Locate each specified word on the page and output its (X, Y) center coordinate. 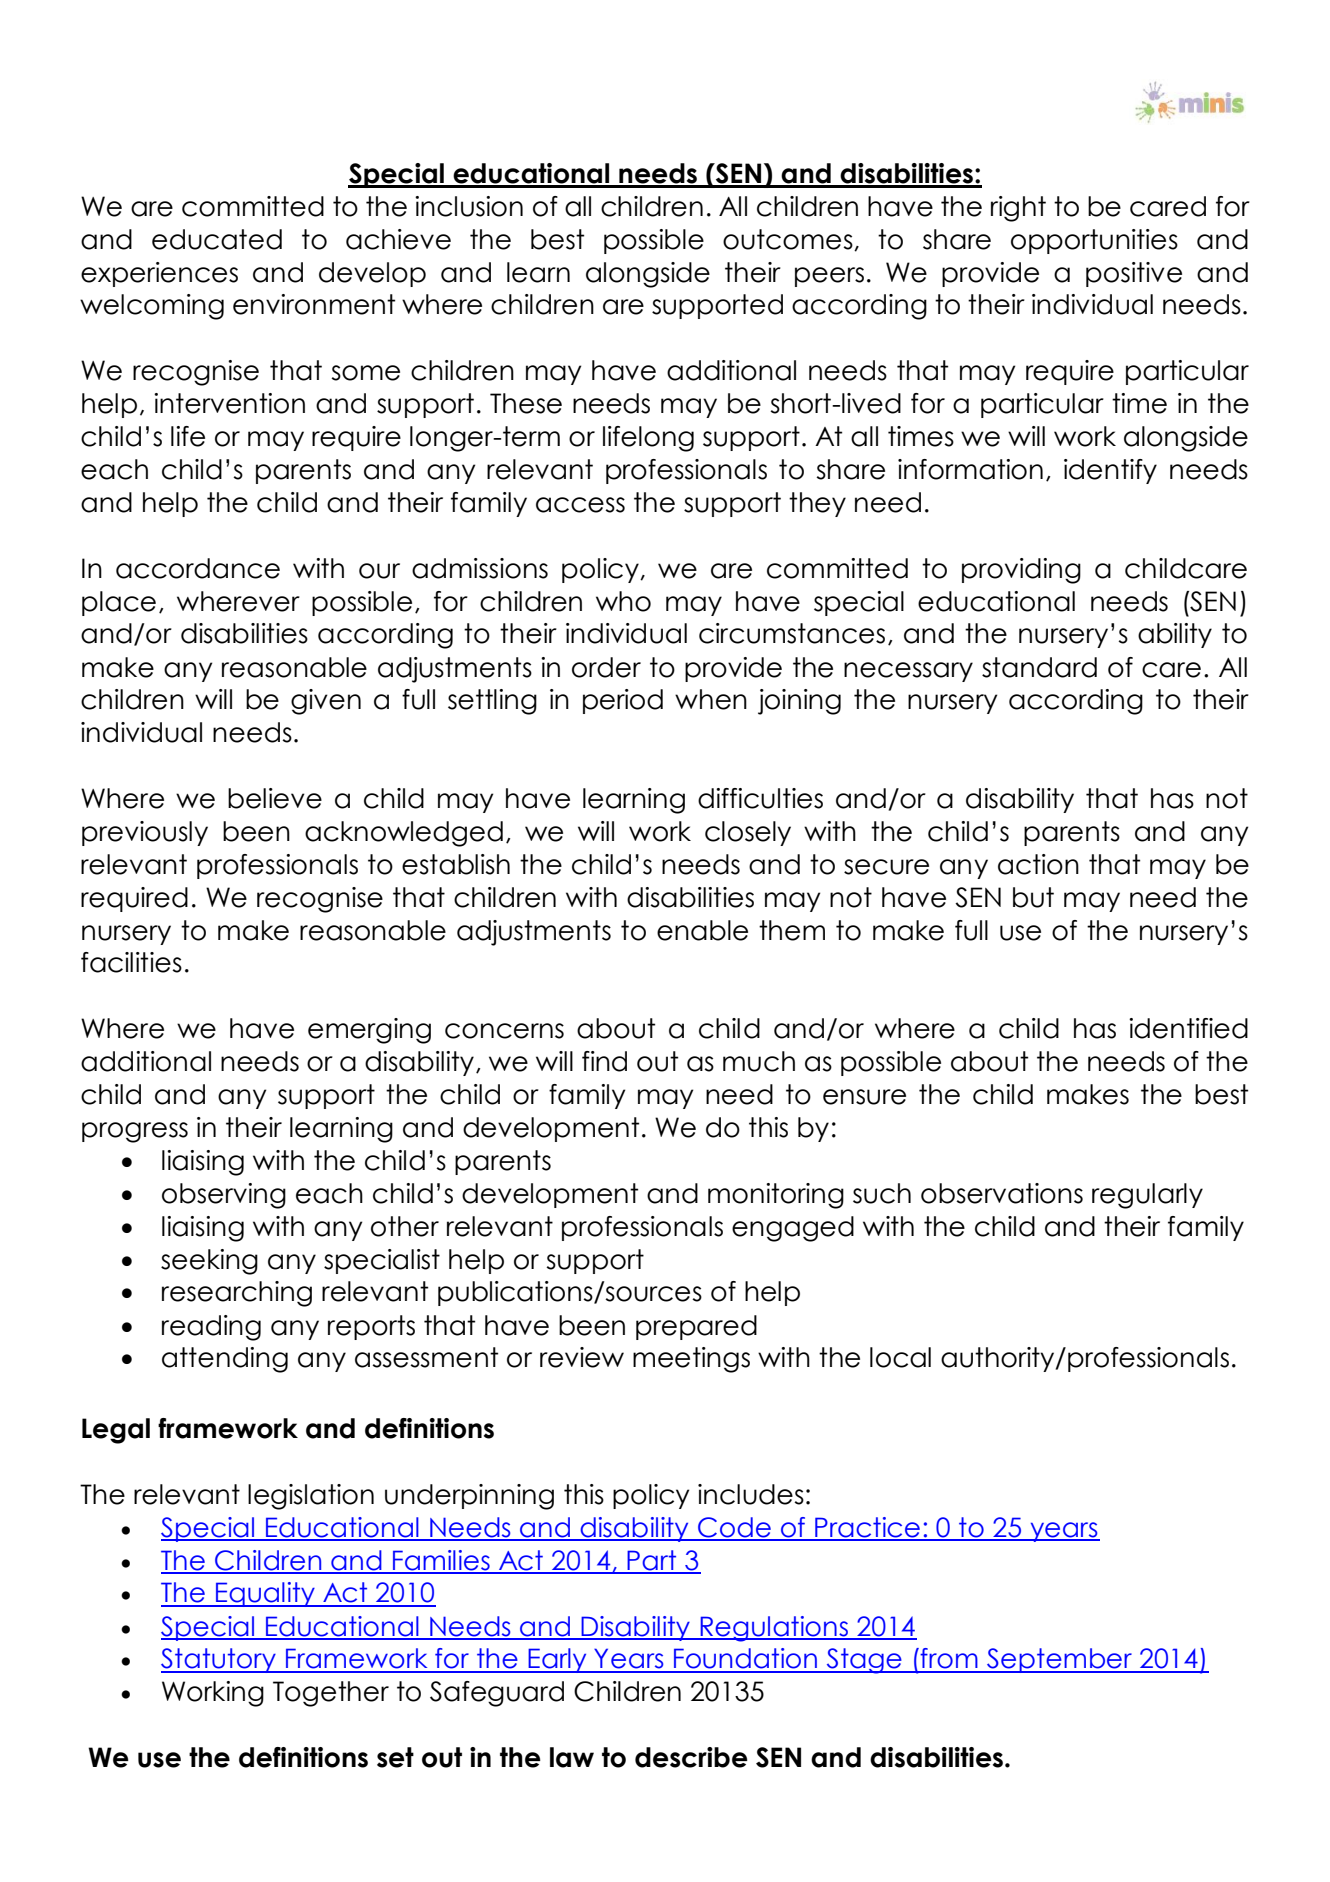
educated (217, 239)
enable (702, 930)
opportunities (1094, 241)
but (1033, 897)
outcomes (789, 240)
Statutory (219, 1660)
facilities (131, 962)
